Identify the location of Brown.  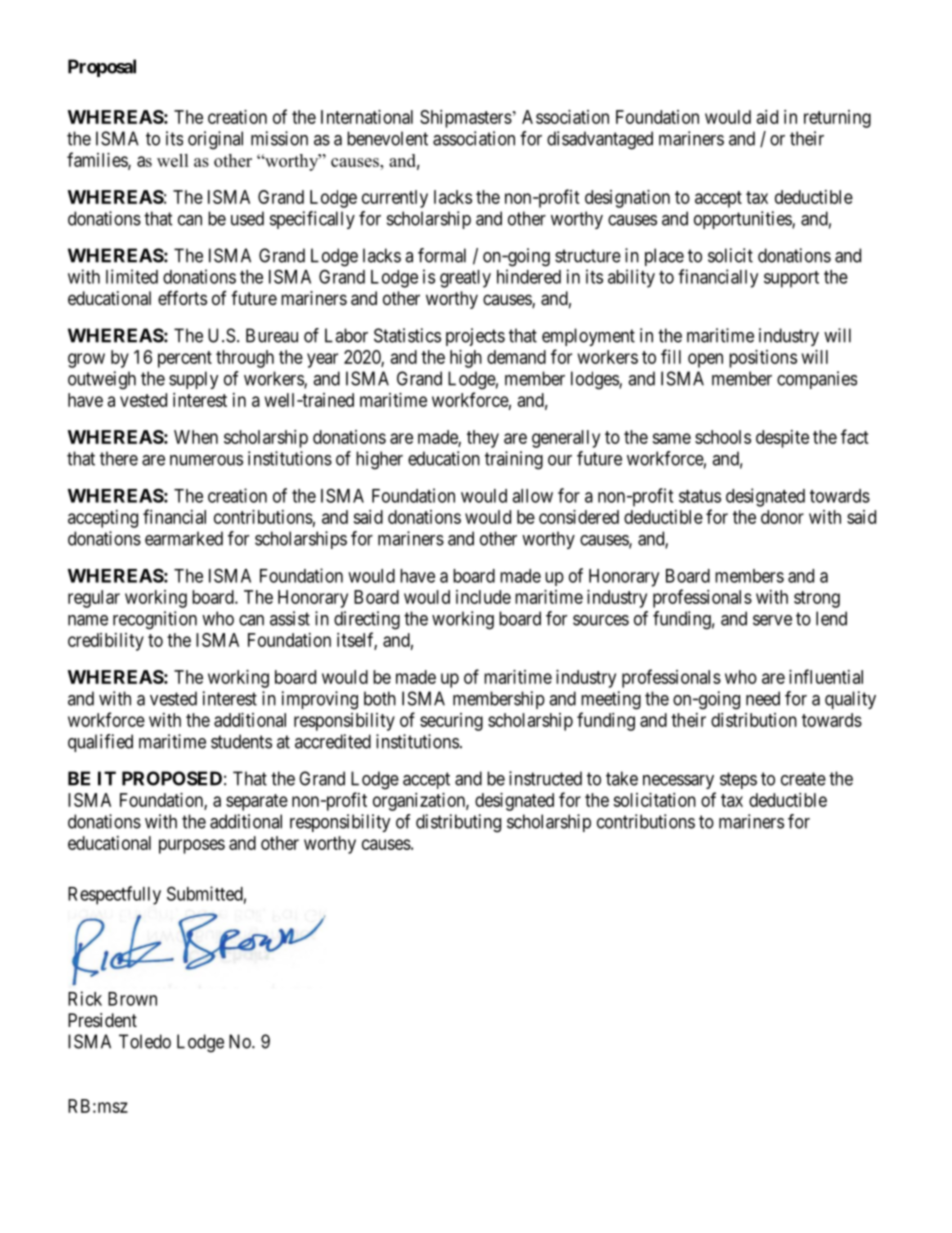
(132, 999).
